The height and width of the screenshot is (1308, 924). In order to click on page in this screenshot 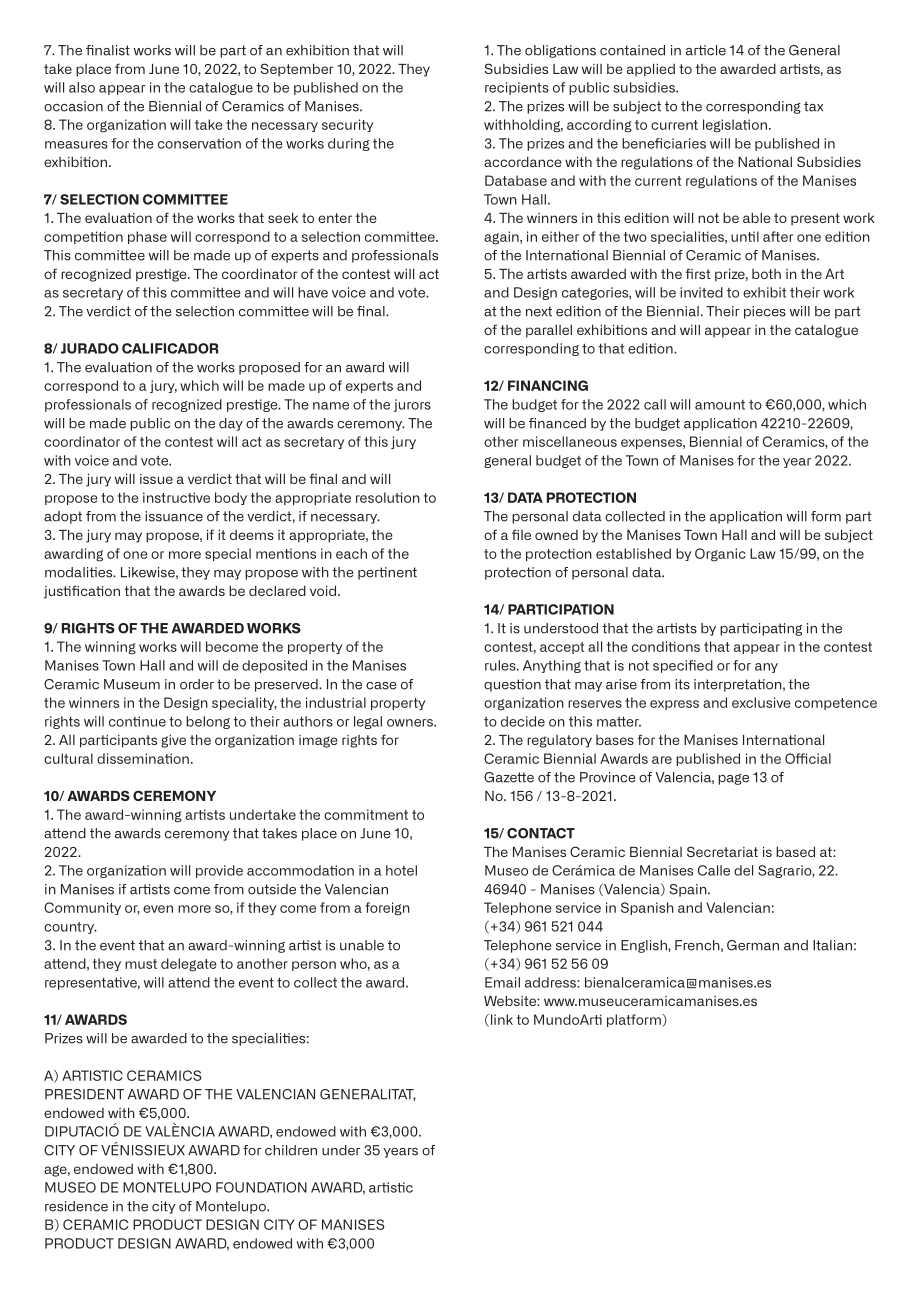, I will do `click(733, 779)`.
